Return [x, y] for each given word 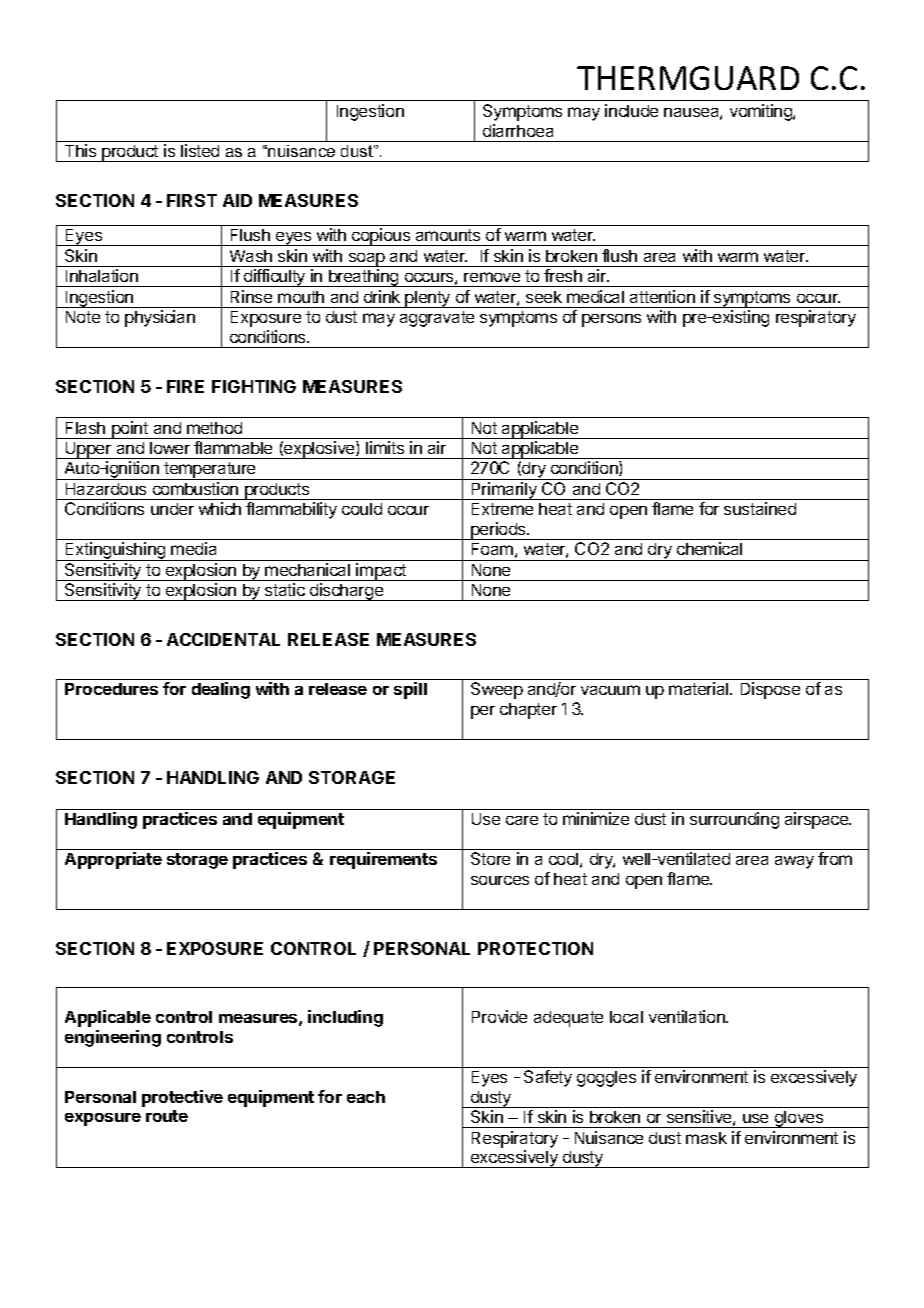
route [167, 1116]
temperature [210, 471]
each [366, 1097]
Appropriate [113, 860]
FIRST [192, 200]
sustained [760, 508]
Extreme [502, 509]
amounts [448, 235]
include [631, 110]
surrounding [734, 820]
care [522, 820]
